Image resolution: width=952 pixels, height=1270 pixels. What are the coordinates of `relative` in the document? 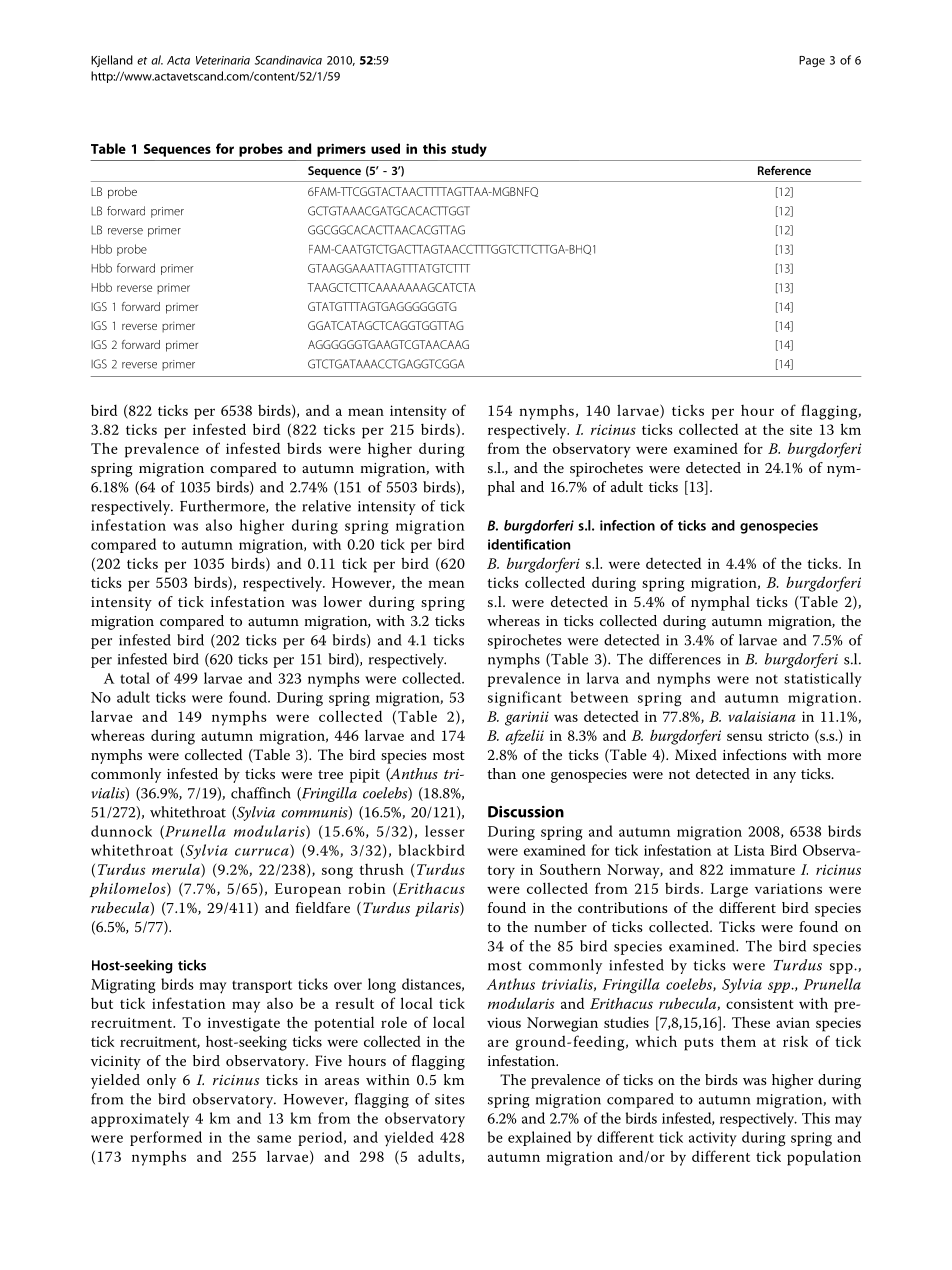 It's located at (326, 506).
